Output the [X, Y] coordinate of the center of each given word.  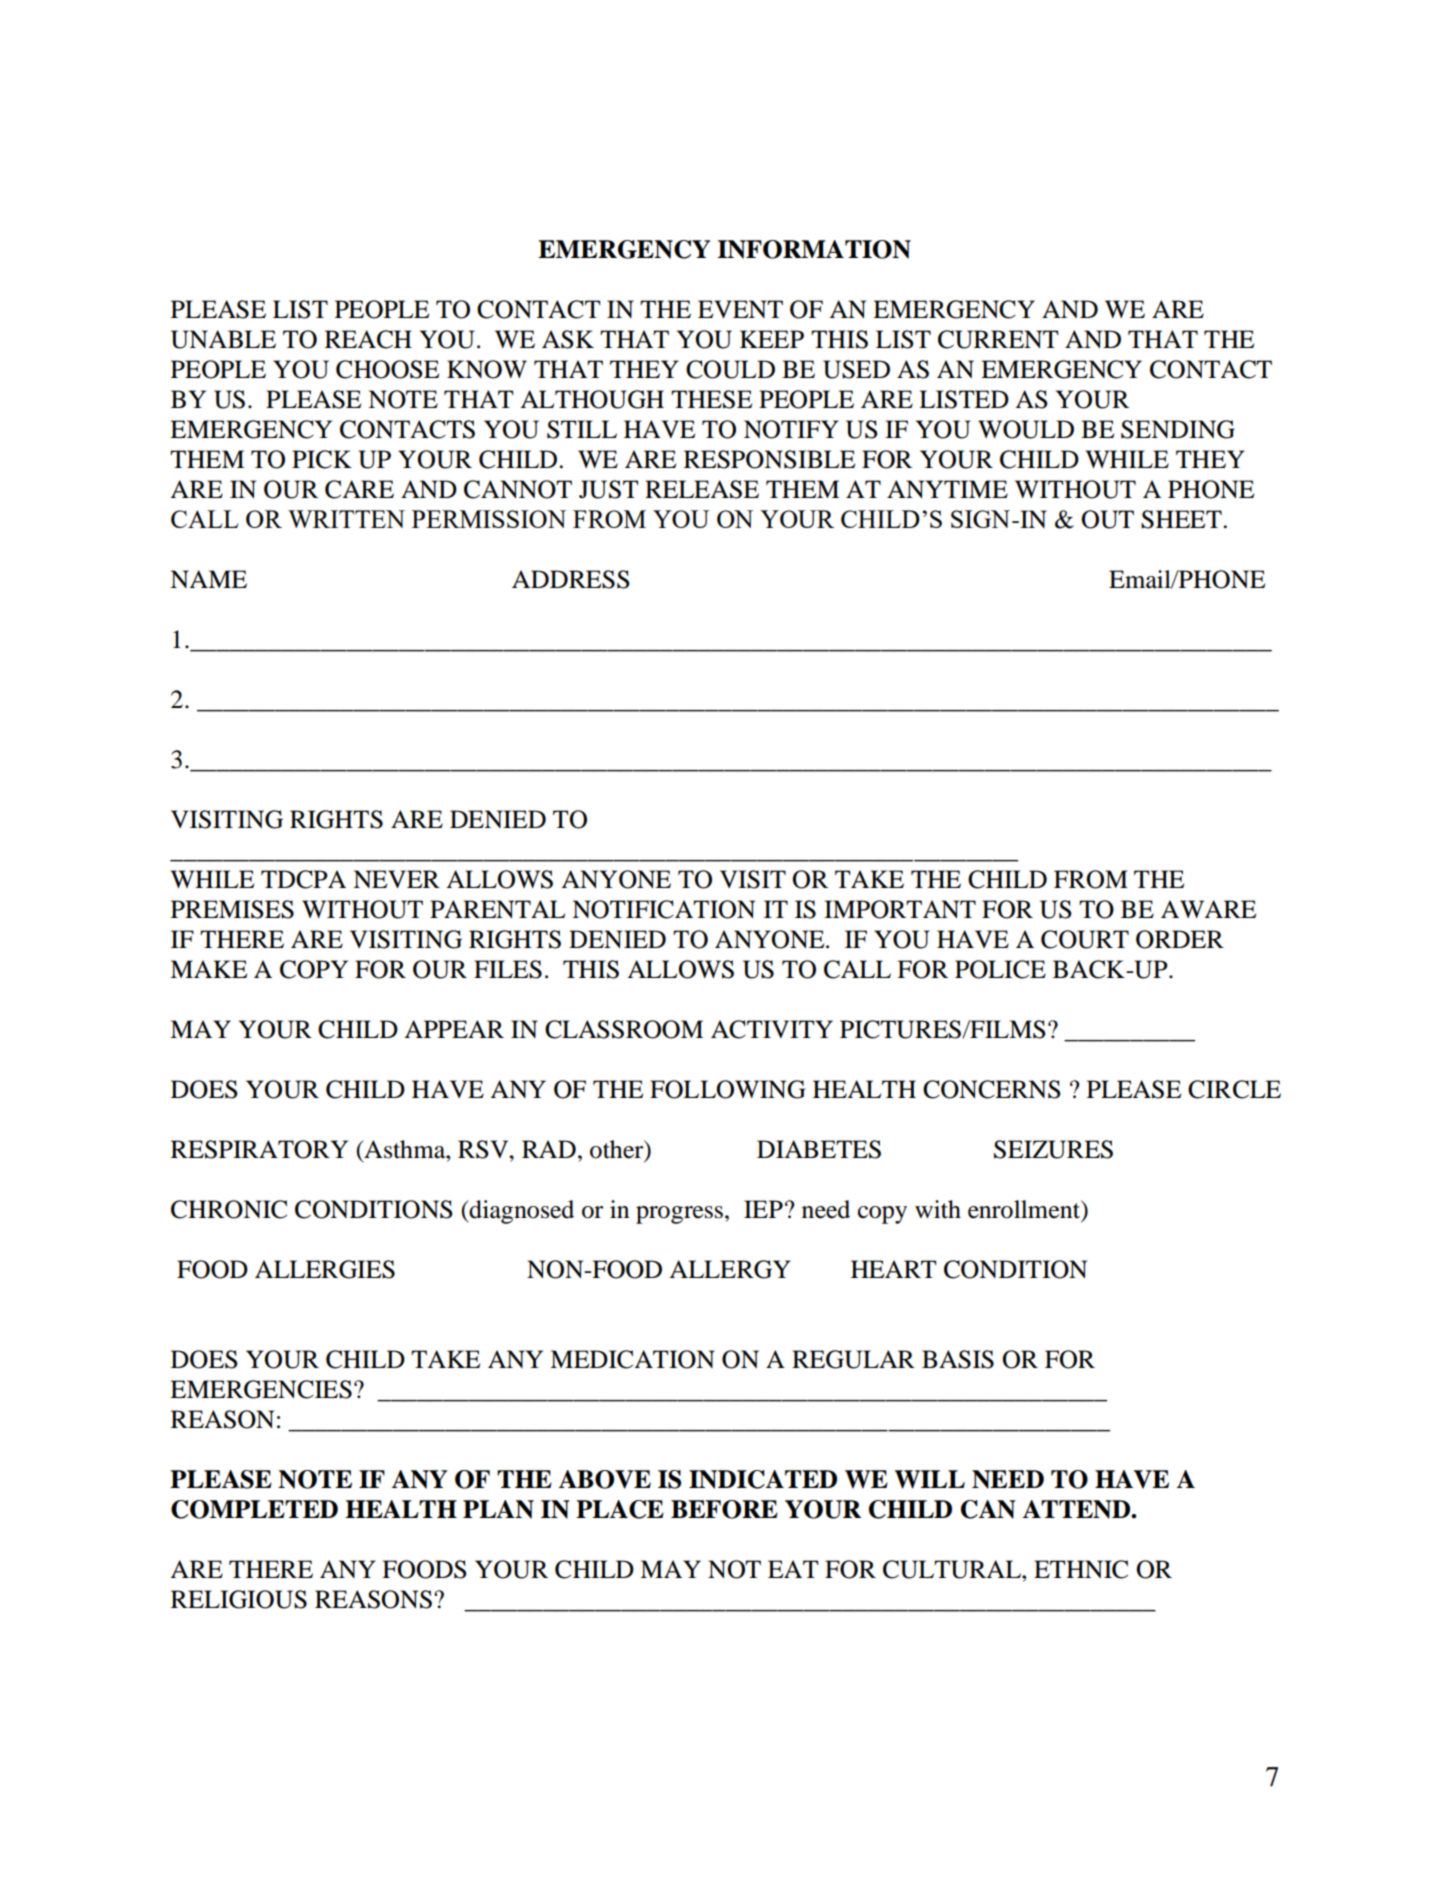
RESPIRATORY [259, 1149]
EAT [793, 1569]
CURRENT [998, 339]
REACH [368, 339]
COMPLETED [254, 1509]
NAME [208, 579]
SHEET [1182, 519]
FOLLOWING [727, 1089]
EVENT [740, 309]
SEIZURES [1053, 1149]
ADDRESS [571, 579]
